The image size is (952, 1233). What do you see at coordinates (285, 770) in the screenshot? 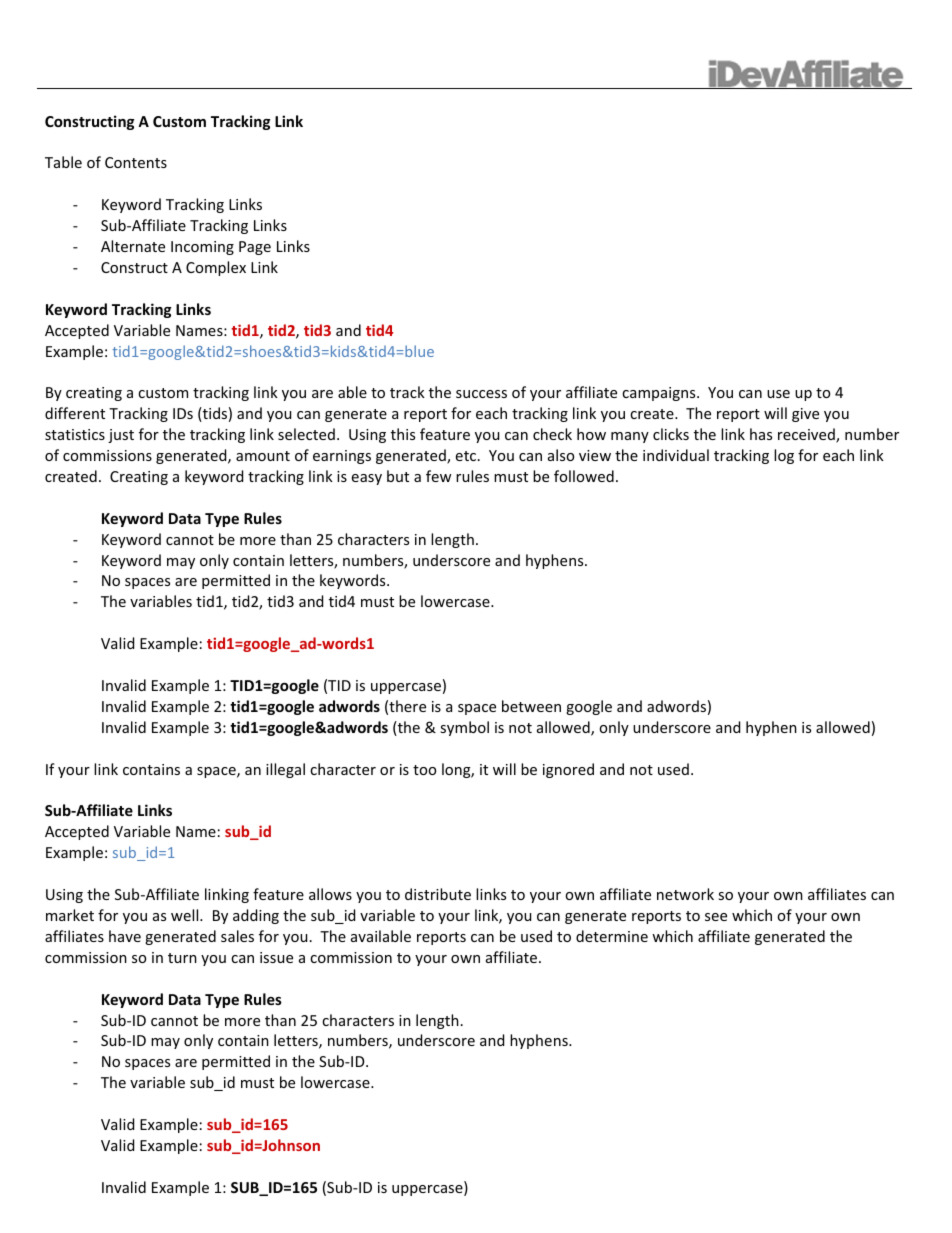
I see `illegal` at bounding box center [285, 770].
